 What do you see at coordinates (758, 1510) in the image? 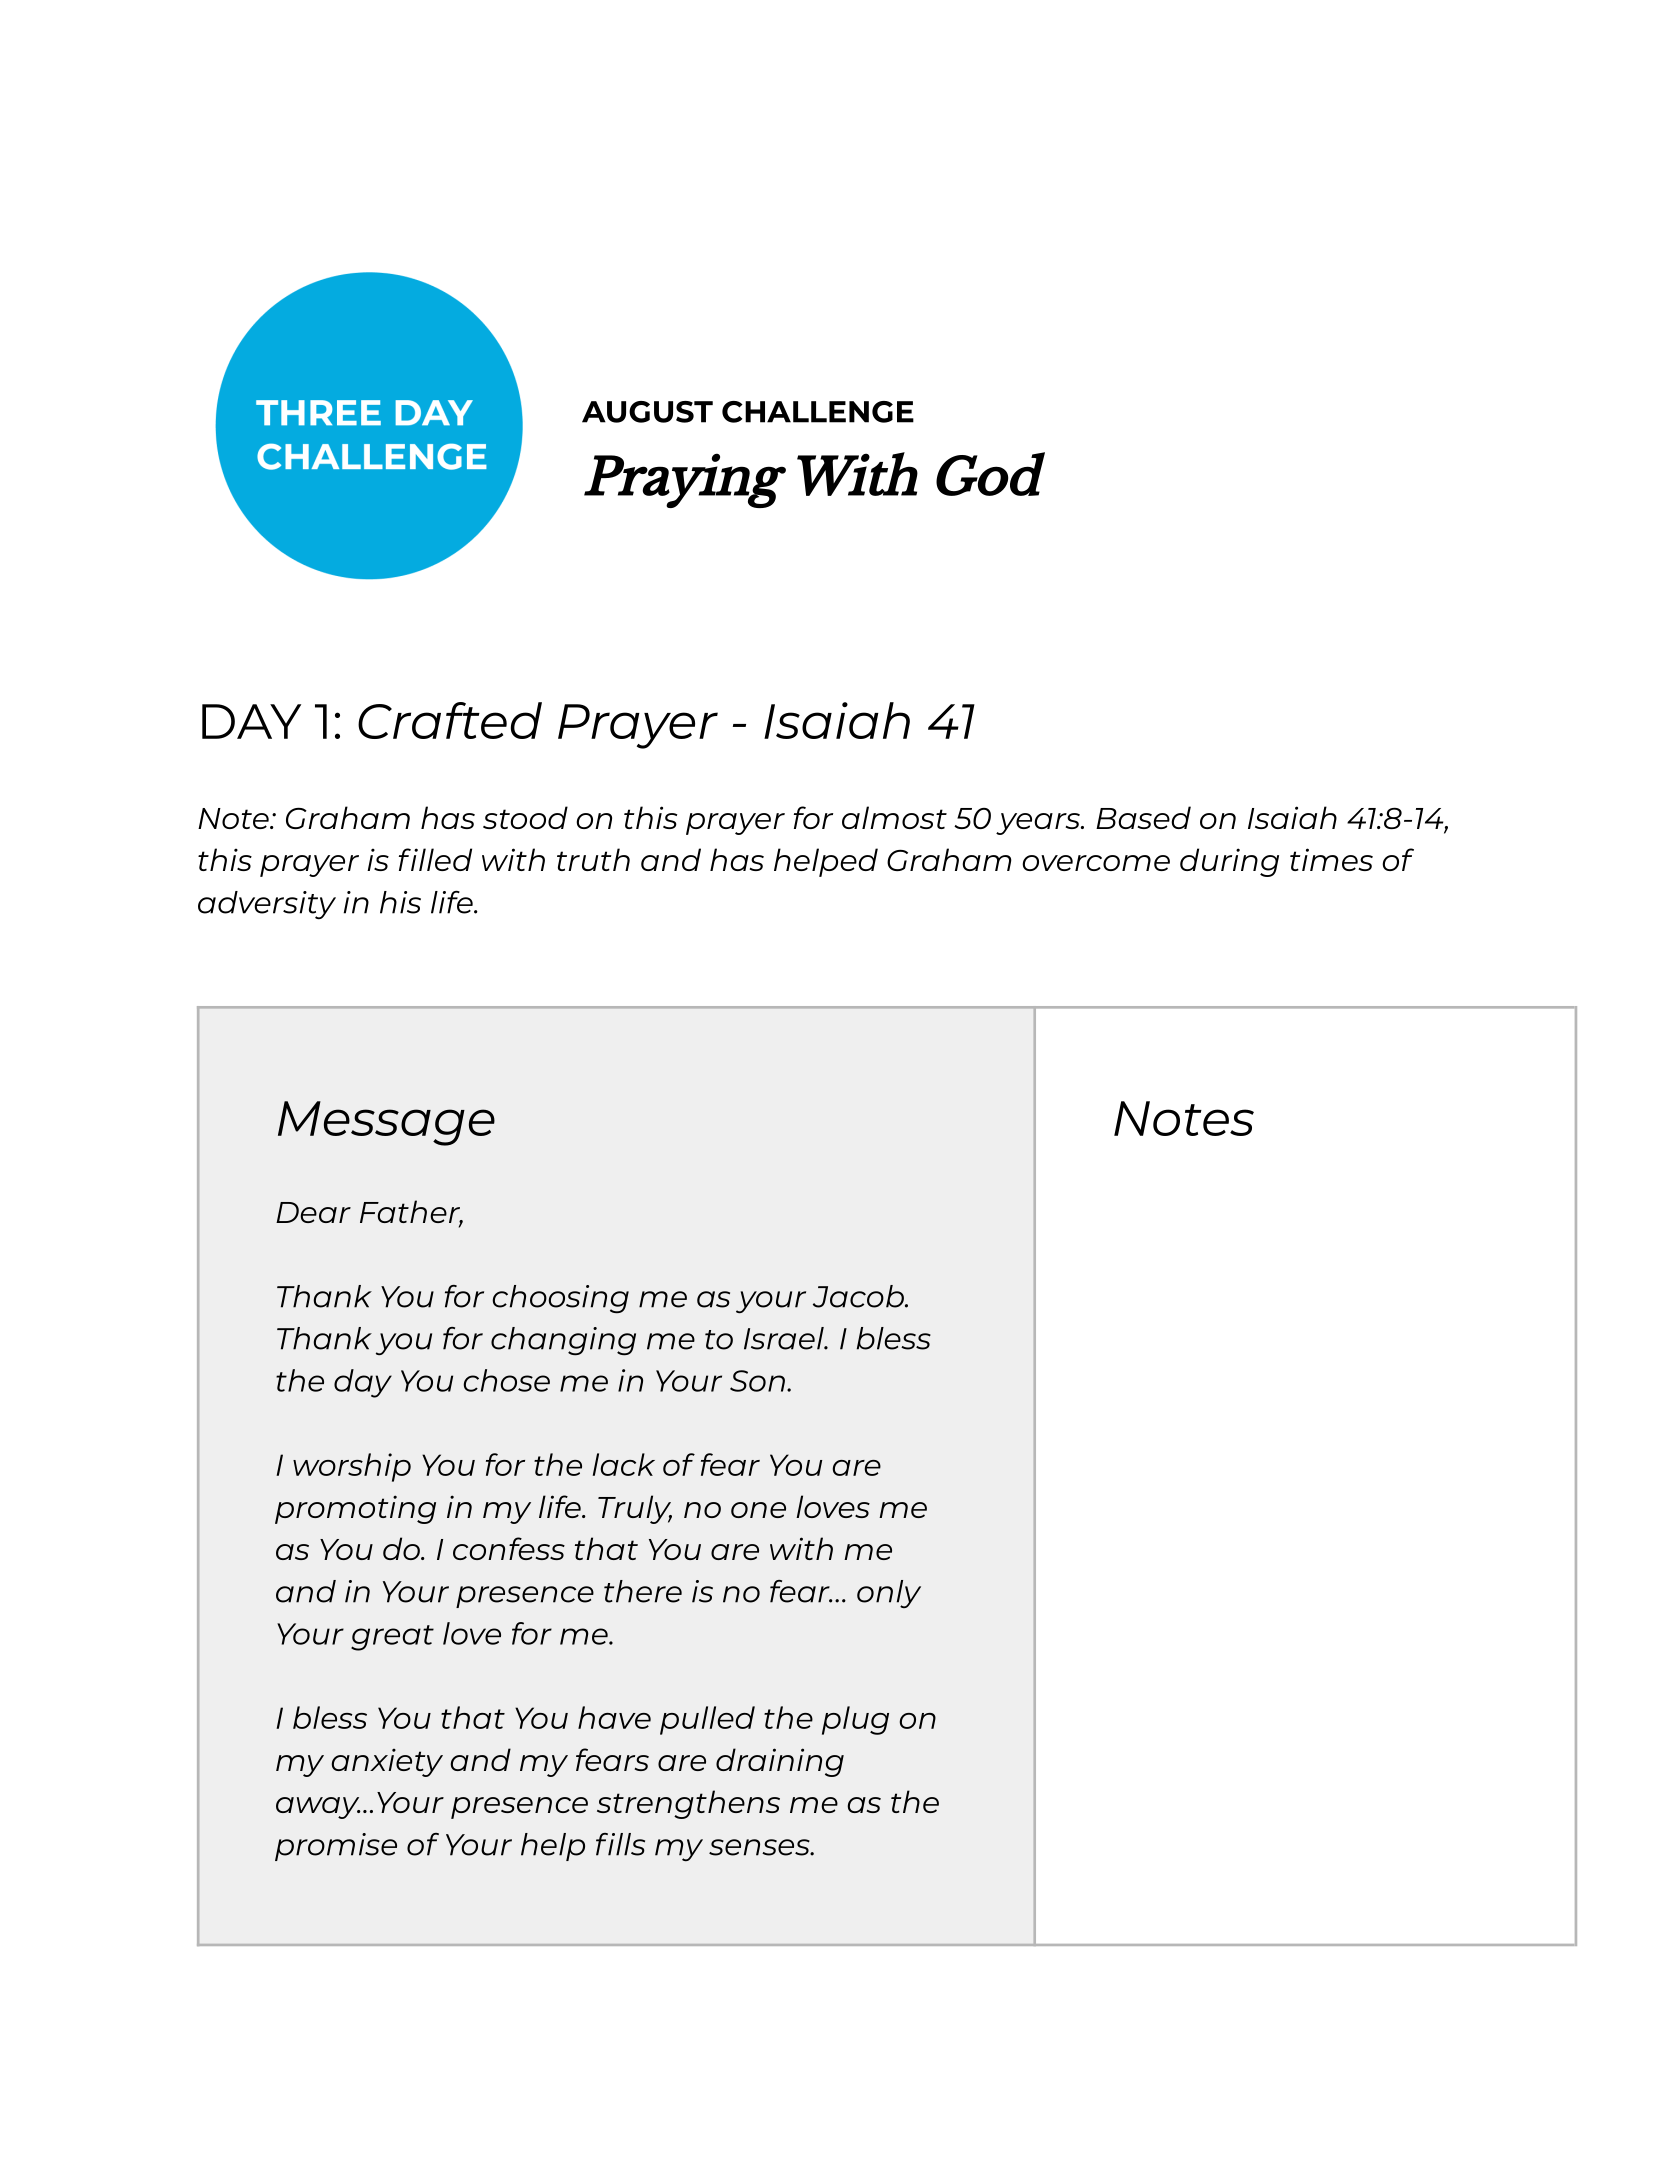
I see `one` at bounding box center [758, 1510].
